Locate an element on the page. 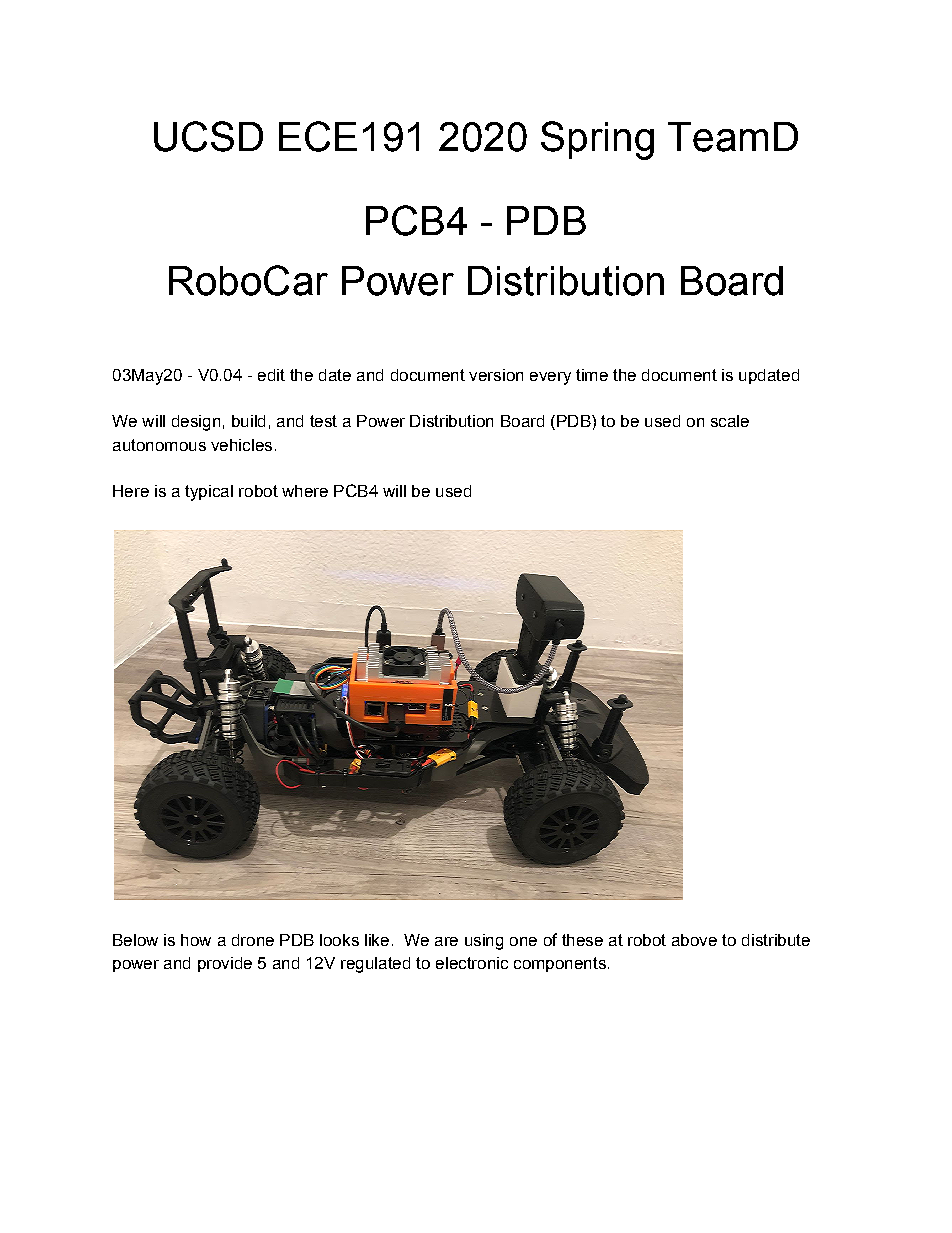 The width and height of the document is (952, 1233). scale is located at coordinates (730, 421).
